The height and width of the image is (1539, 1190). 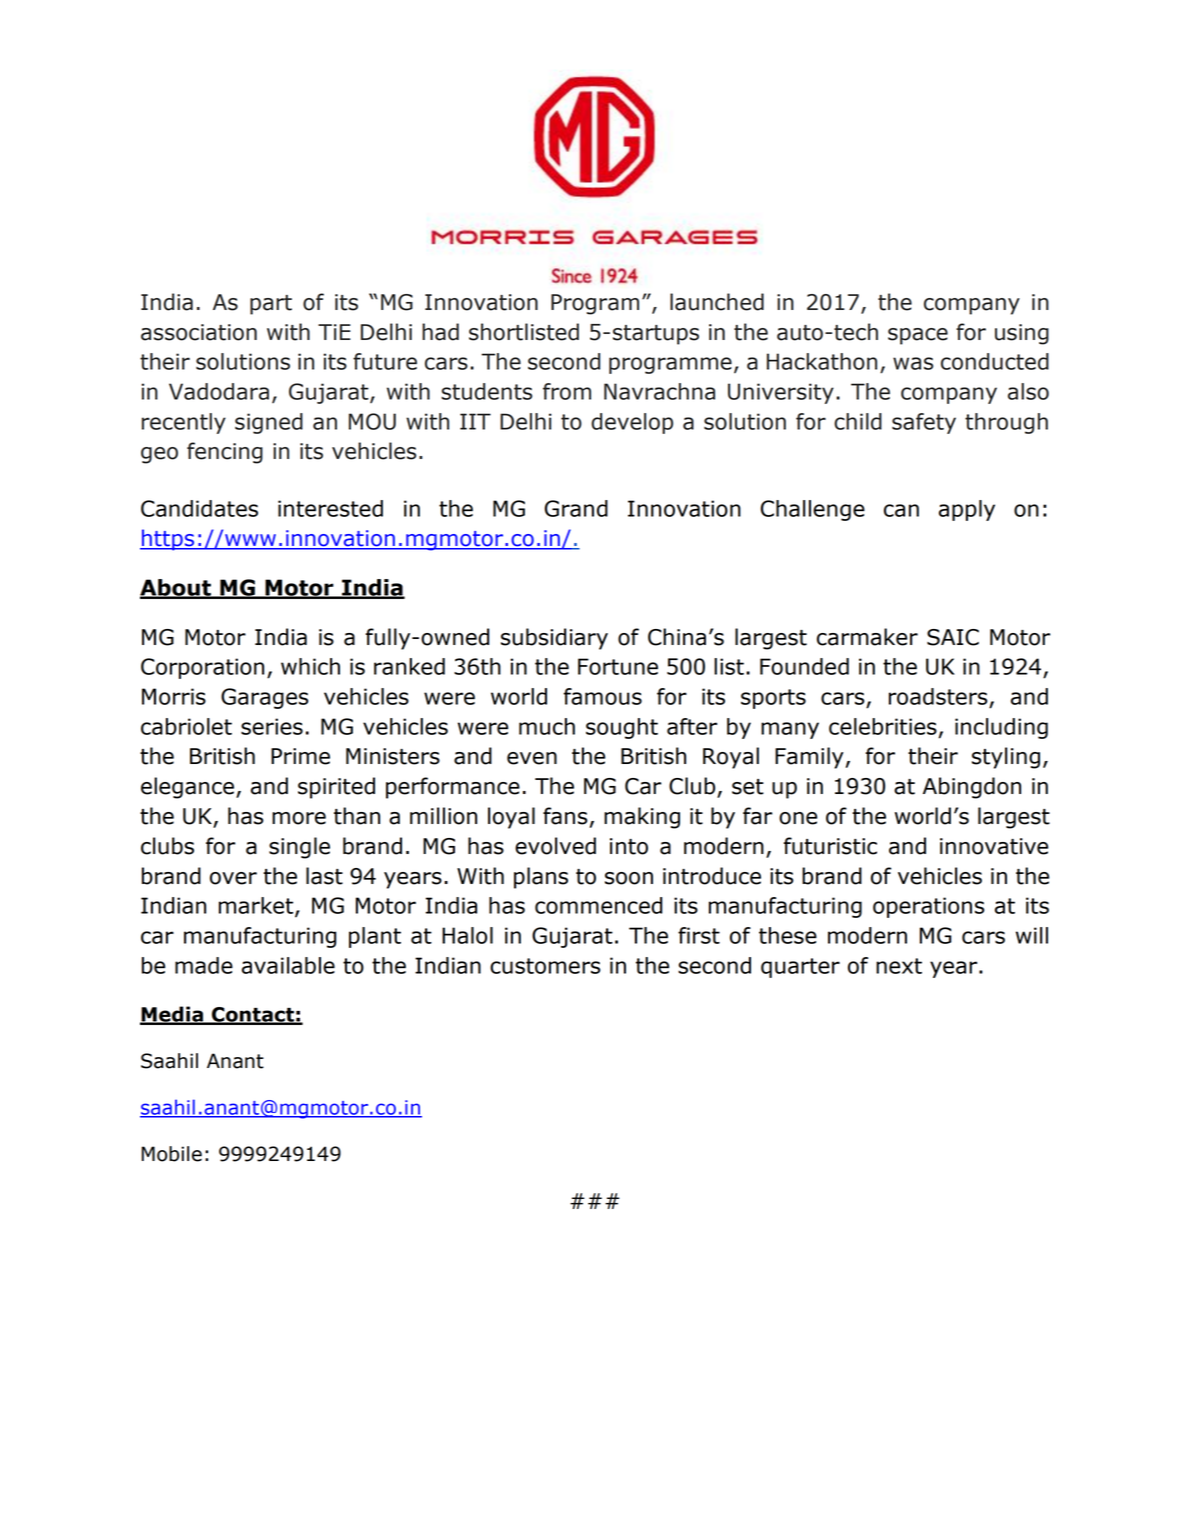 I want to click on part, so click(x=271, y=305).
